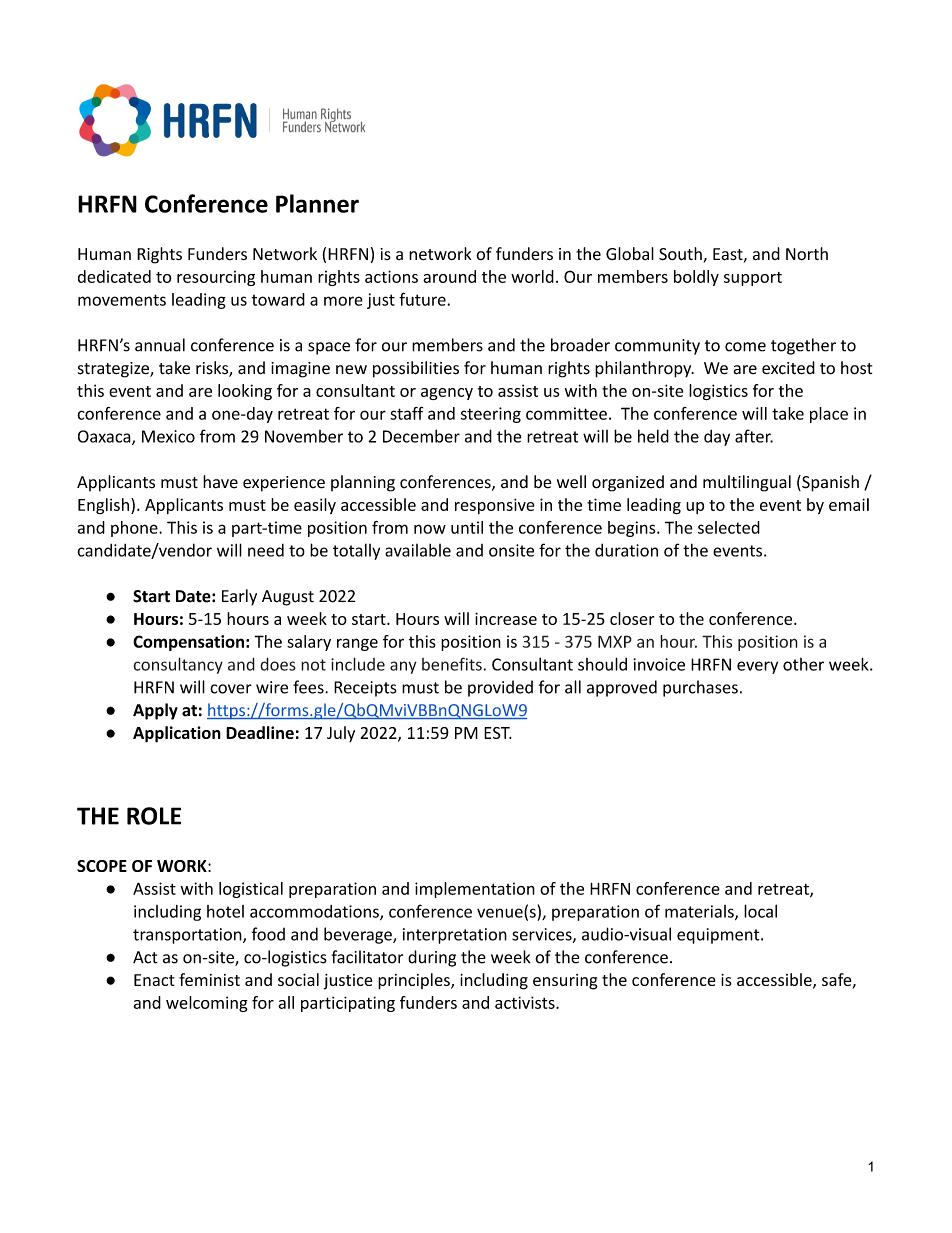 This screenshot has height=1233, width=952. I want to click on North, so click(807, 254).
